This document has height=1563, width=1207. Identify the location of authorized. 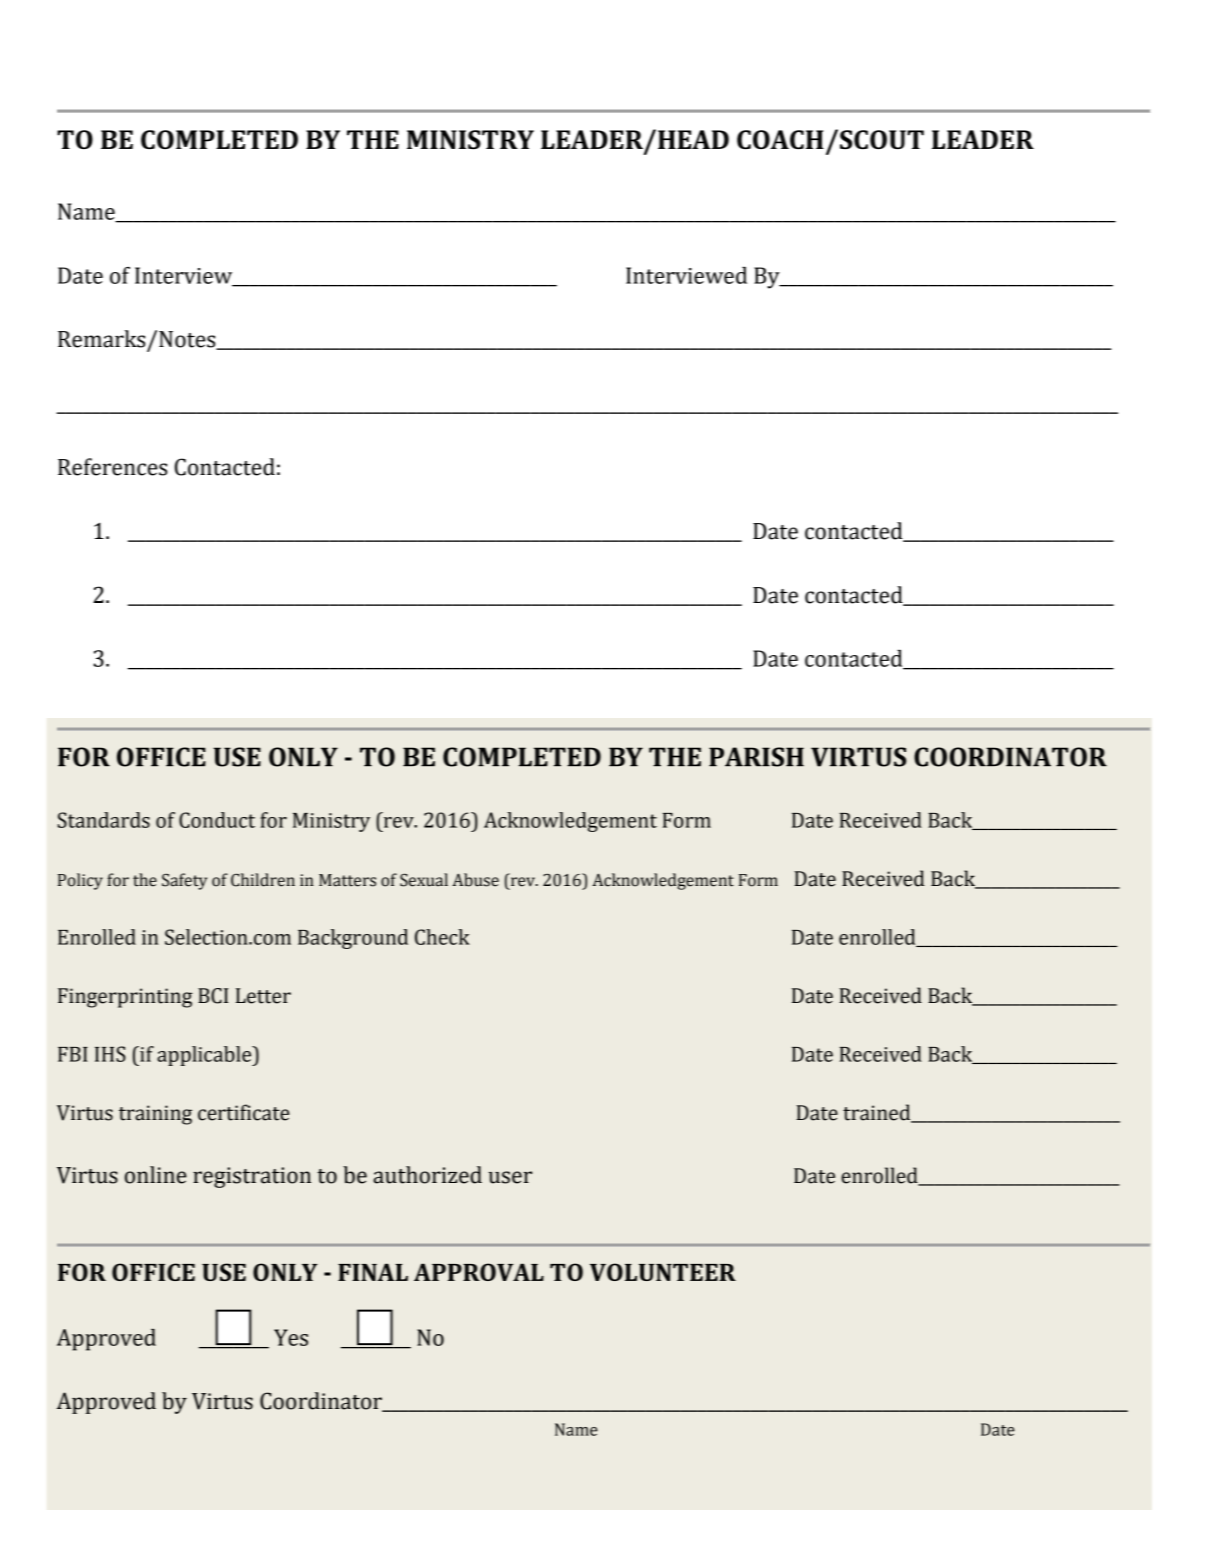
(427, 1175).
